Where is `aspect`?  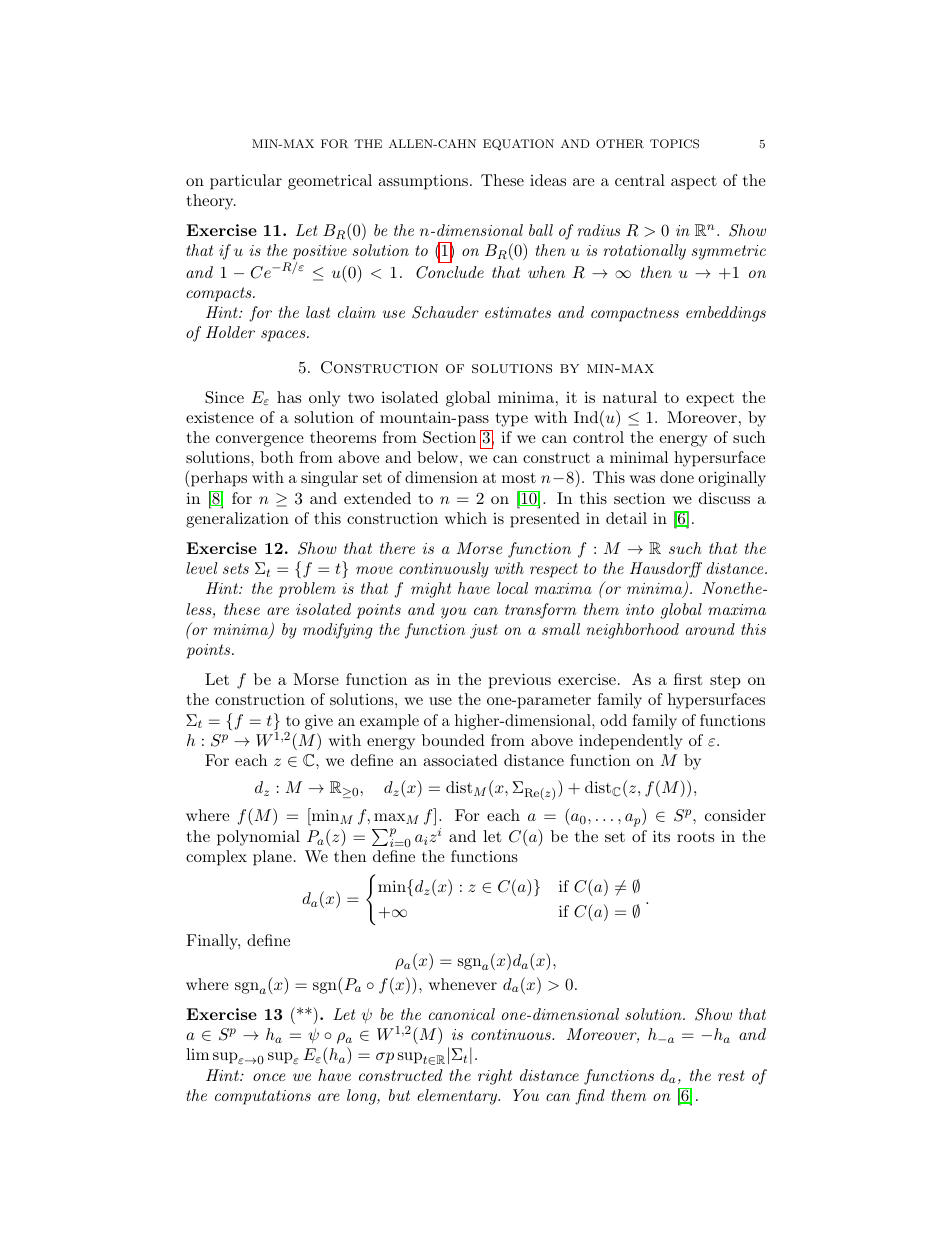
aspect is located at coordinates (694, 182).
